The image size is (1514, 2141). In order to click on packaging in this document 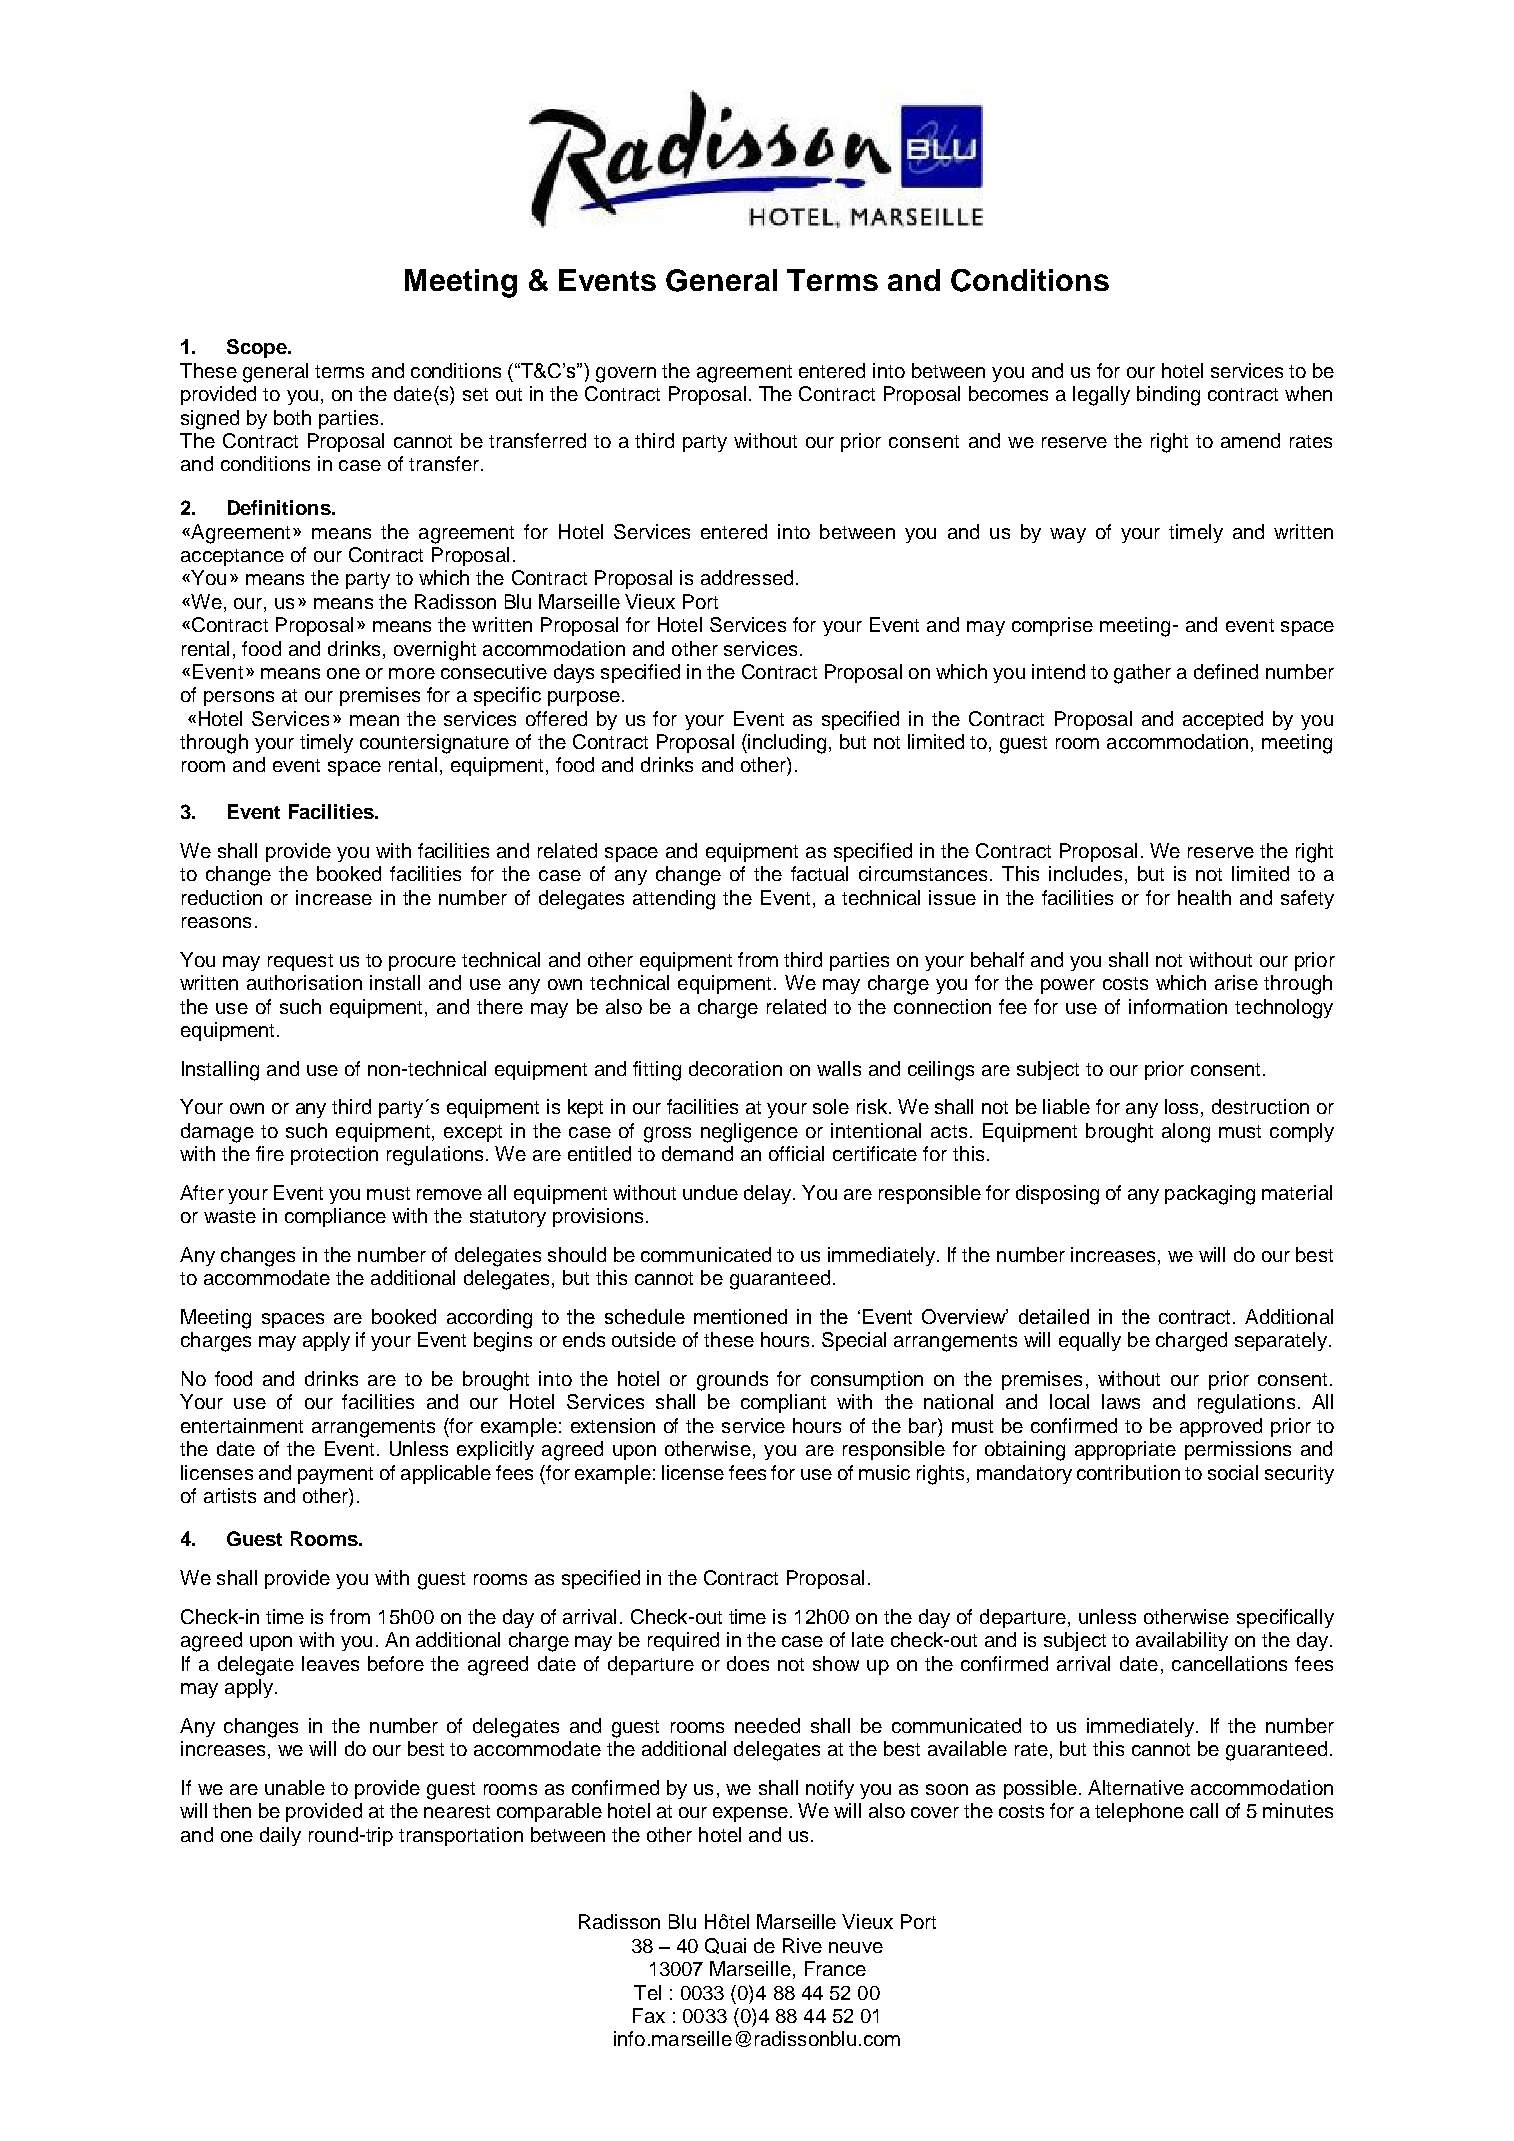, I will do `click(1210, 1195)`.
